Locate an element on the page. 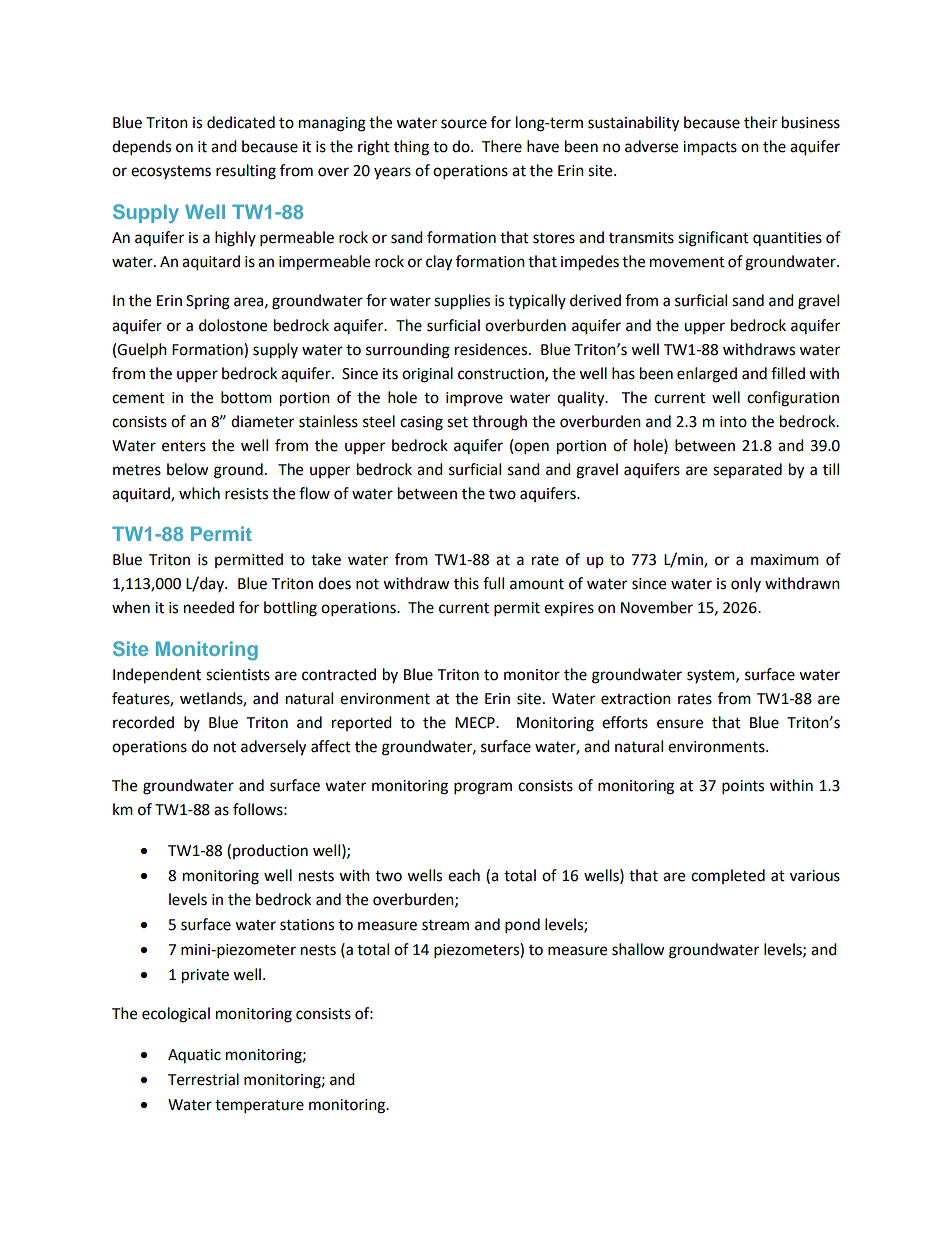 This page has height=1233, width=952. which is located at coordinates (199, 493).
